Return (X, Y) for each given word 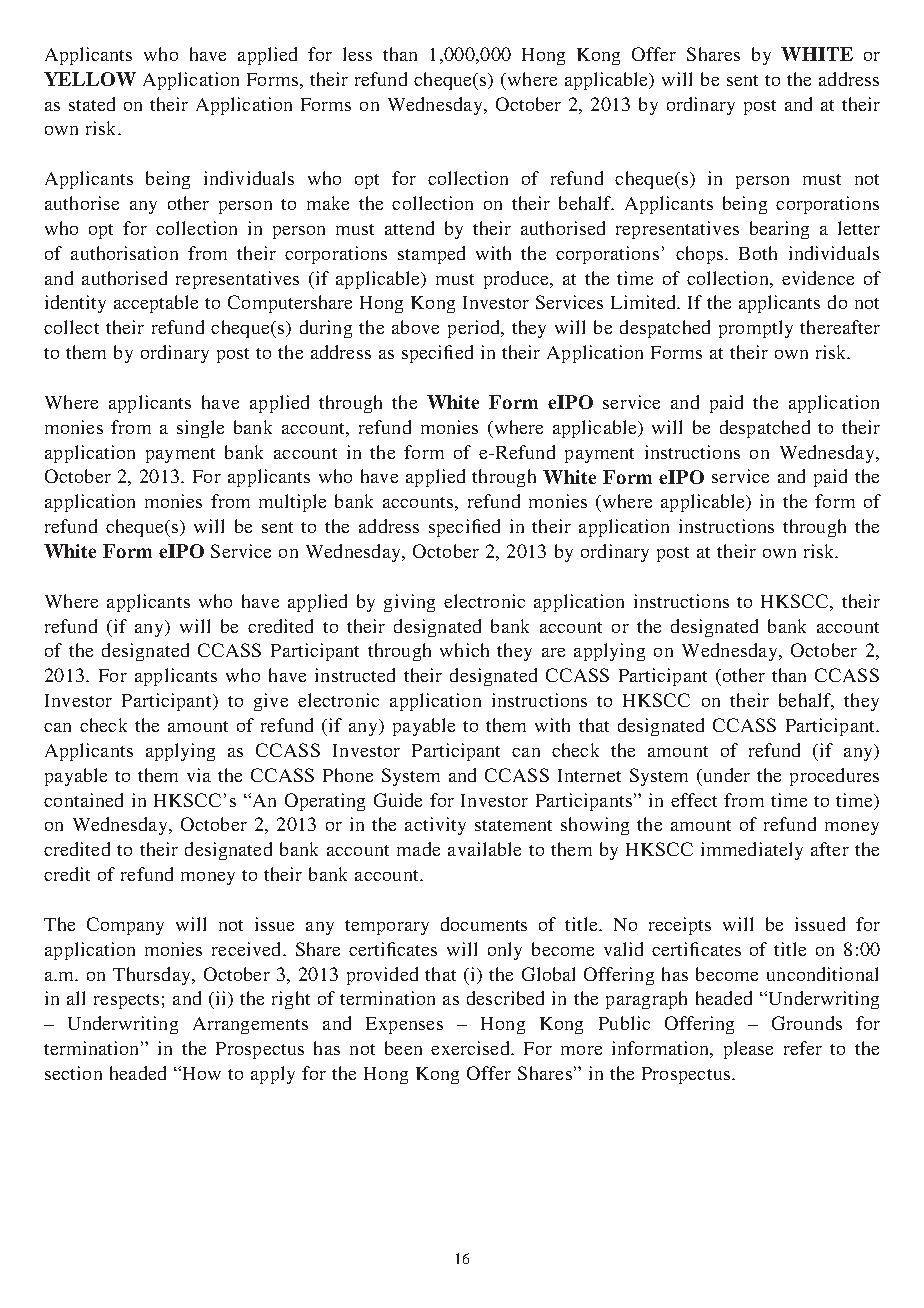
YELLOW (90, 79)
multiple (292, 503)
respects (126, 1001)
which (464, 650)
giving (409, 603)
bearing (779, 230)
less (357, 54)
